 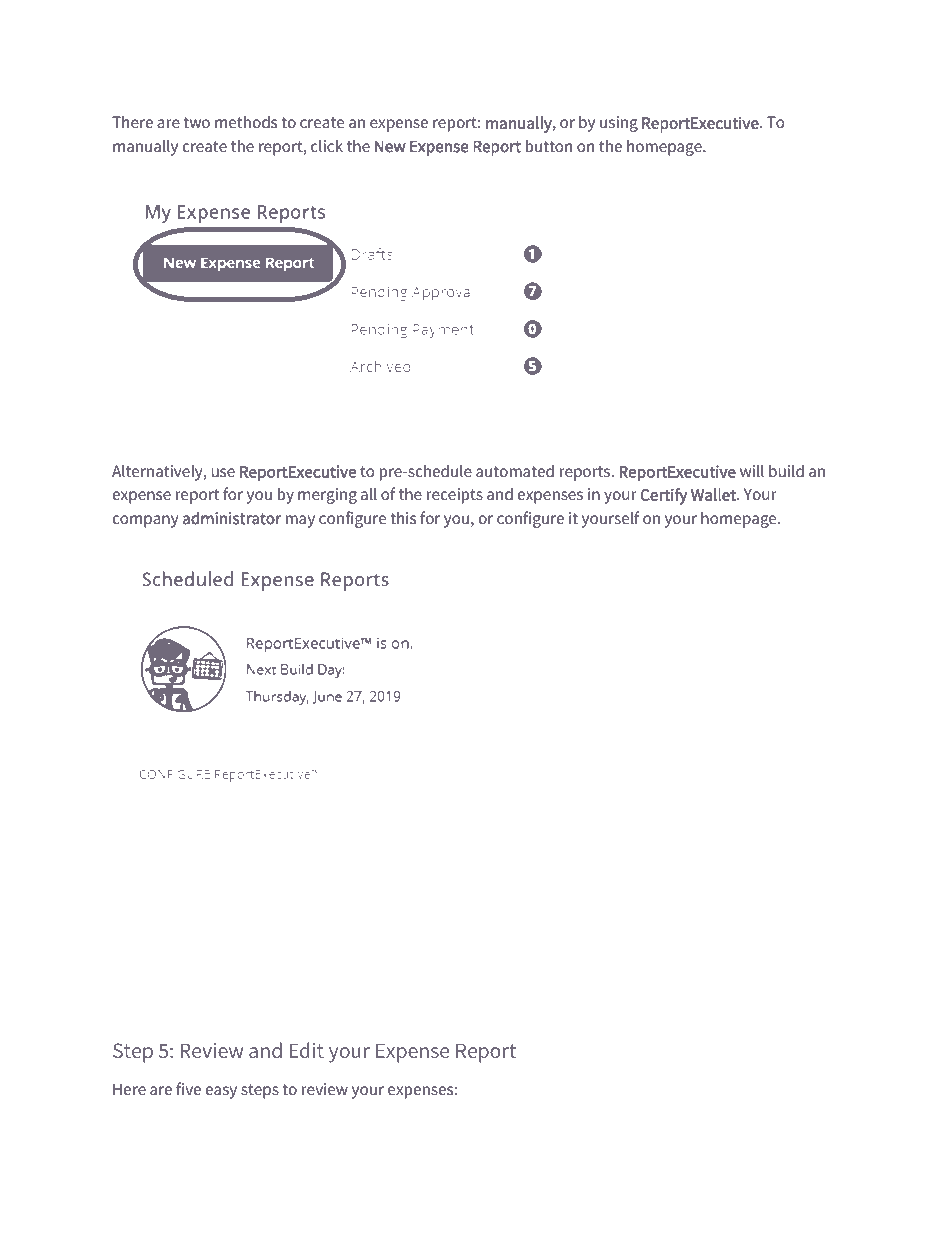 I want to click on easy, so click(x=221, y=1092).
